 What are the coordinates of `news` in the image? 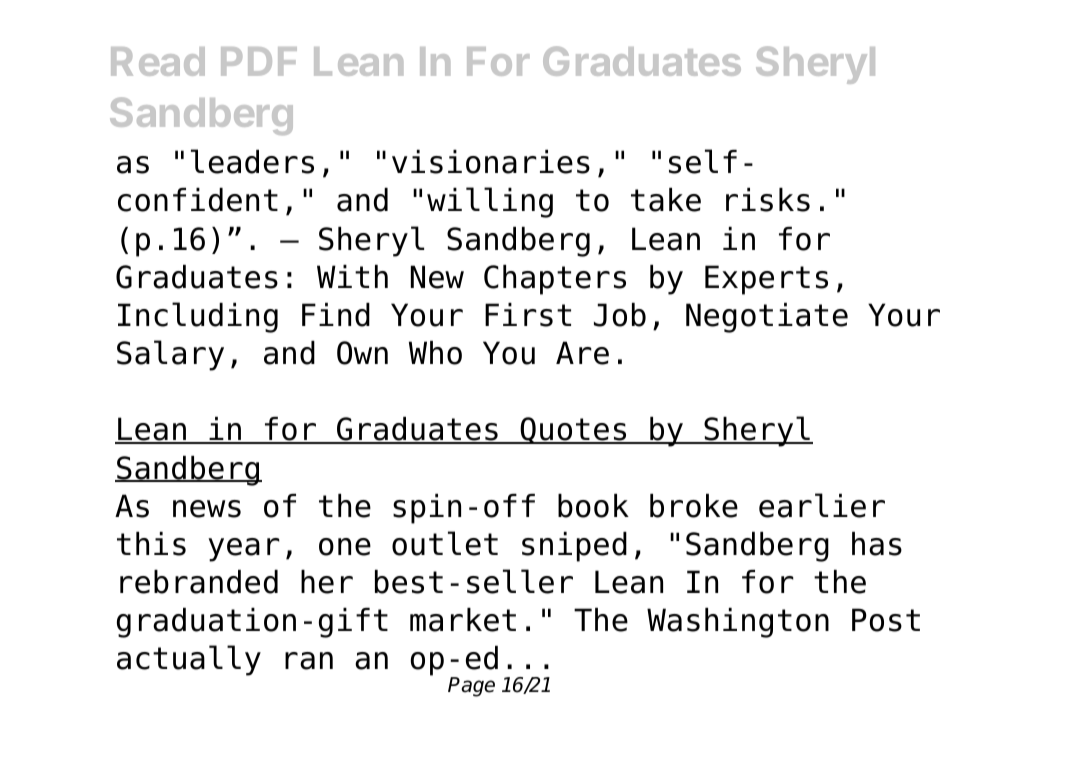 It's located at (207, 509).
